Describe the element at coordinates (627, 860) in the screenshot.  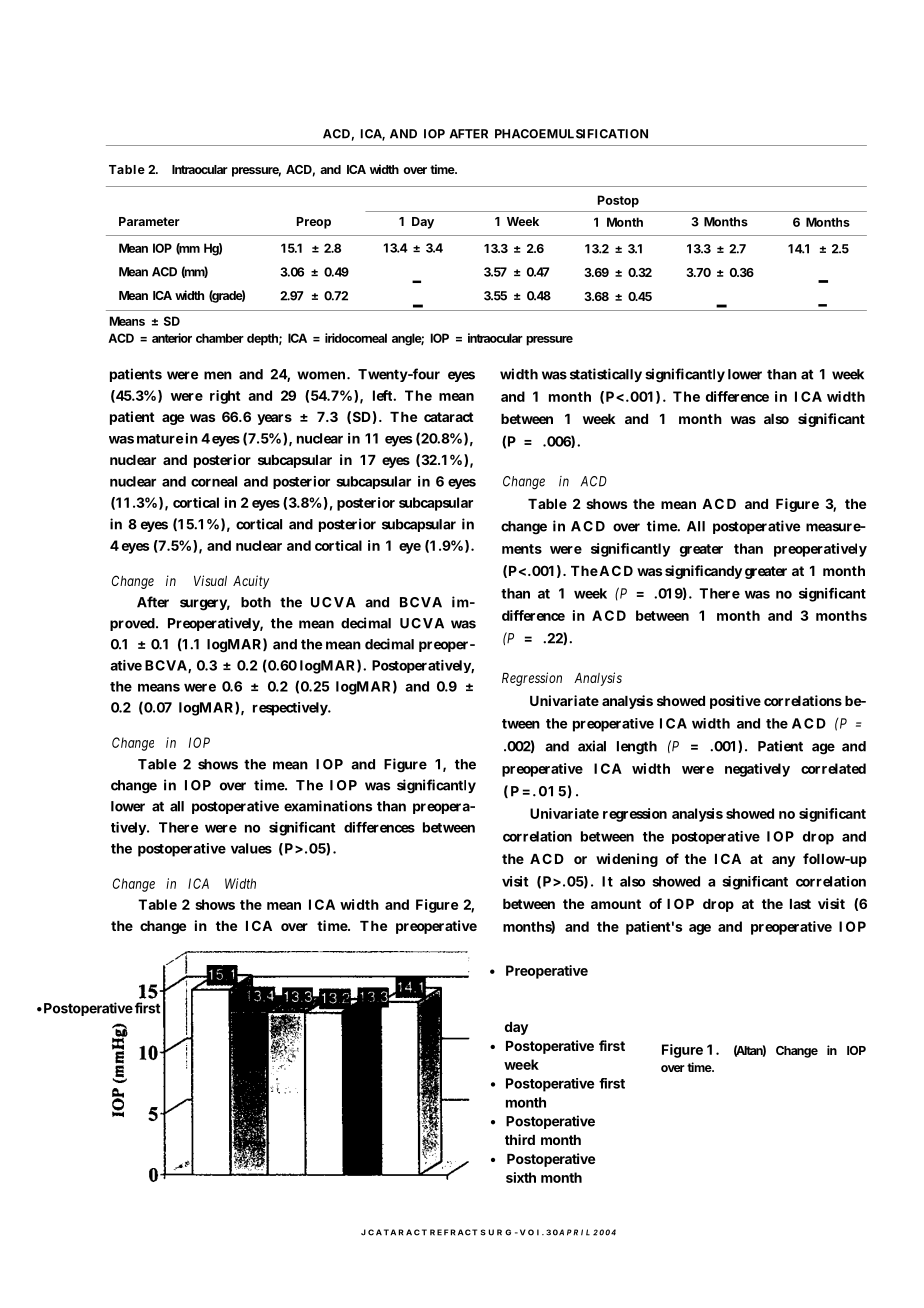
I see `widening` at that location.
